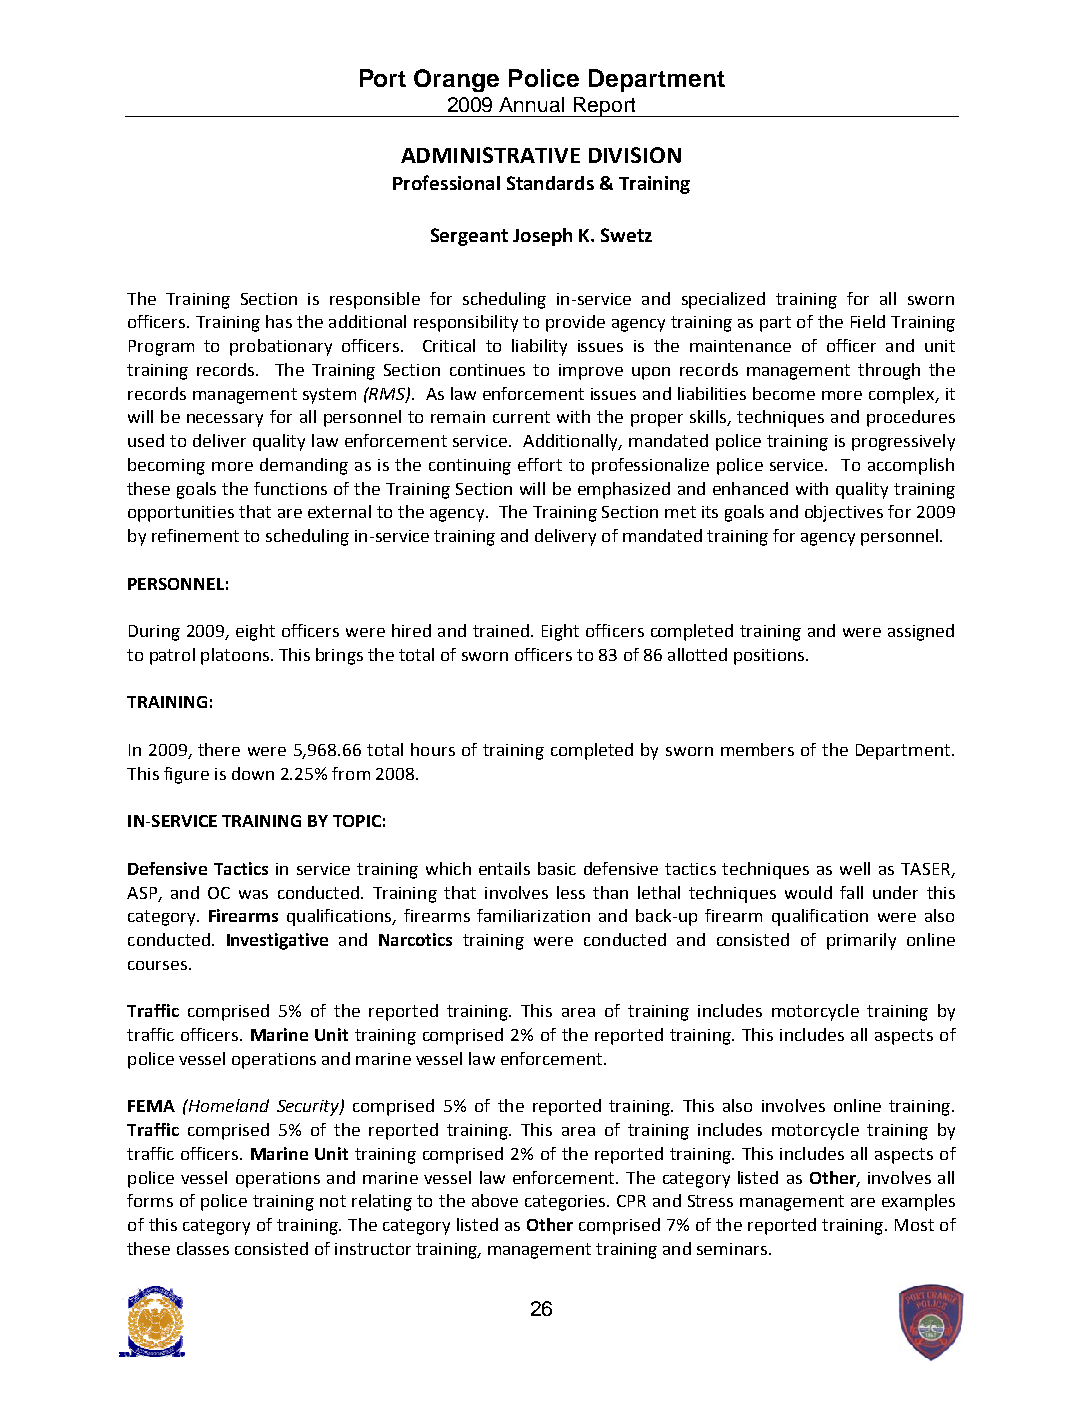  What do you see at coordinates (635, 155) in the screenshot?
I see `DIVISION` at bounding box center [635, 155].
